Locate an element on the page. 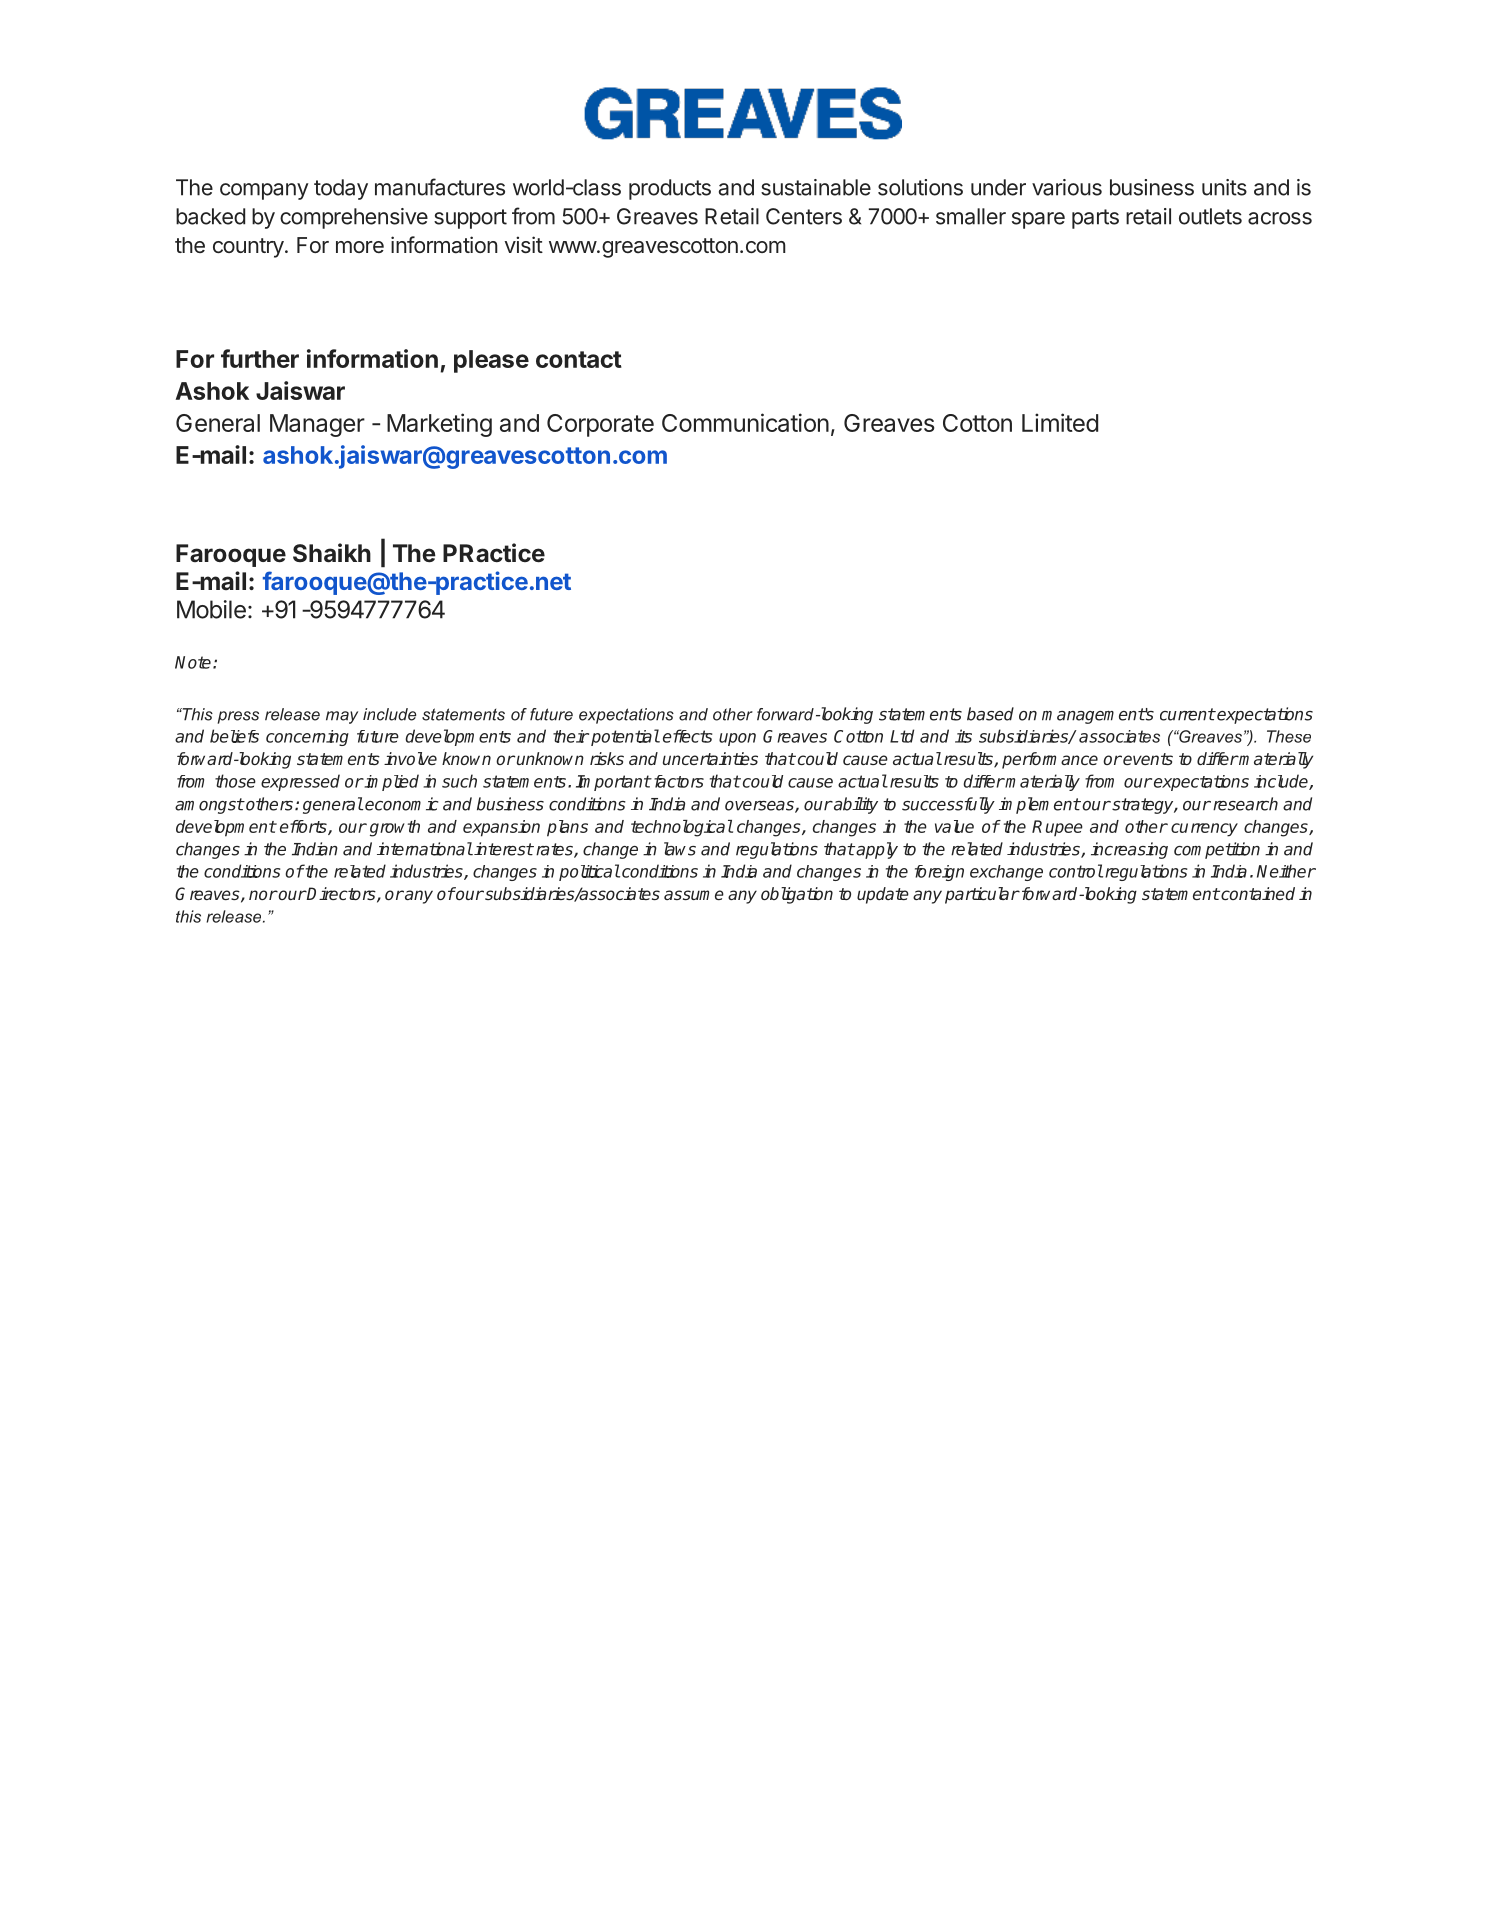 This page has height=1924, width=1487. Communication is located at coordinates (745, 422).
